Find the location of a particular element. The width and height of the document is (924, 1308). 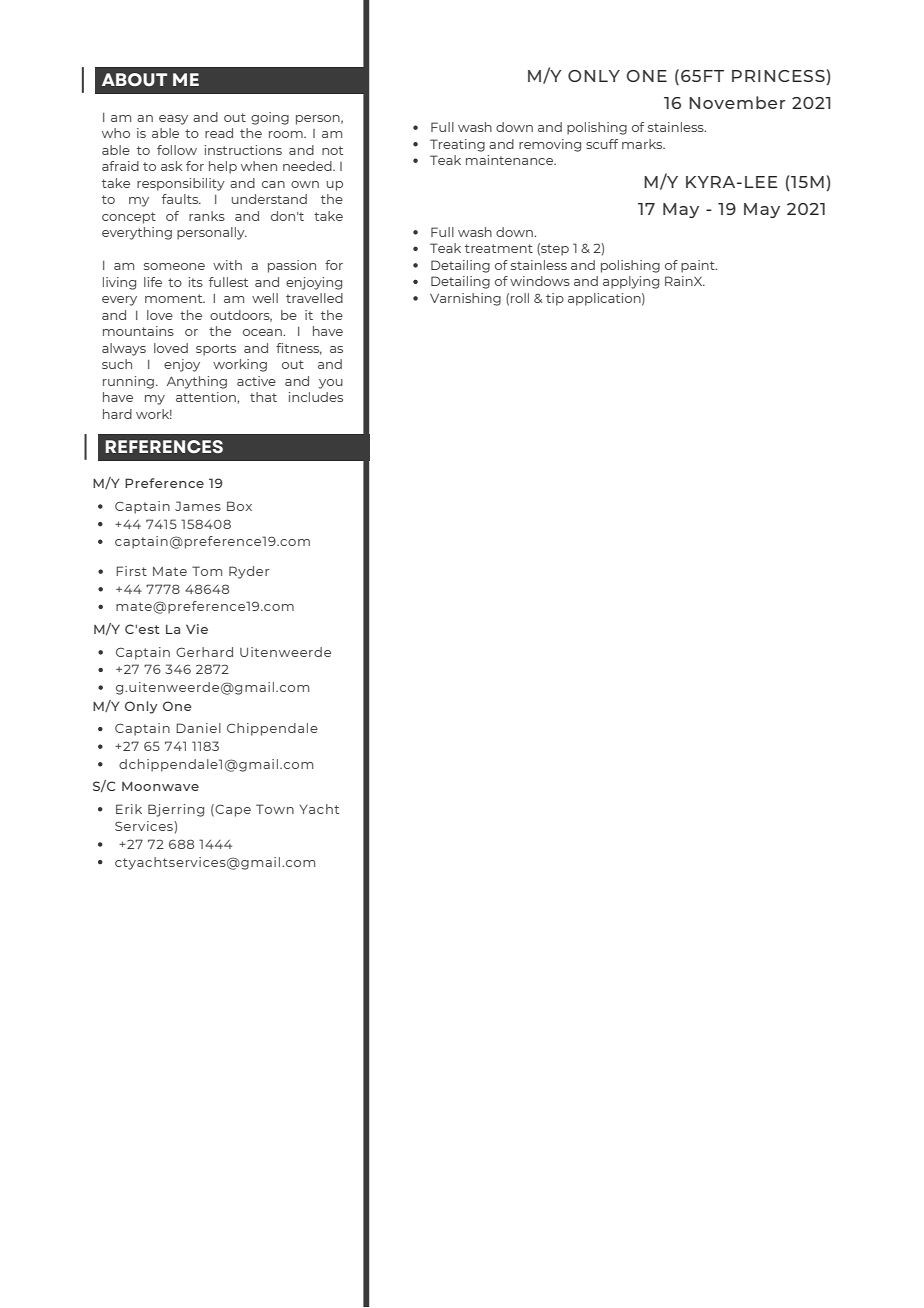

includes is located at coordinates (316, 397).
